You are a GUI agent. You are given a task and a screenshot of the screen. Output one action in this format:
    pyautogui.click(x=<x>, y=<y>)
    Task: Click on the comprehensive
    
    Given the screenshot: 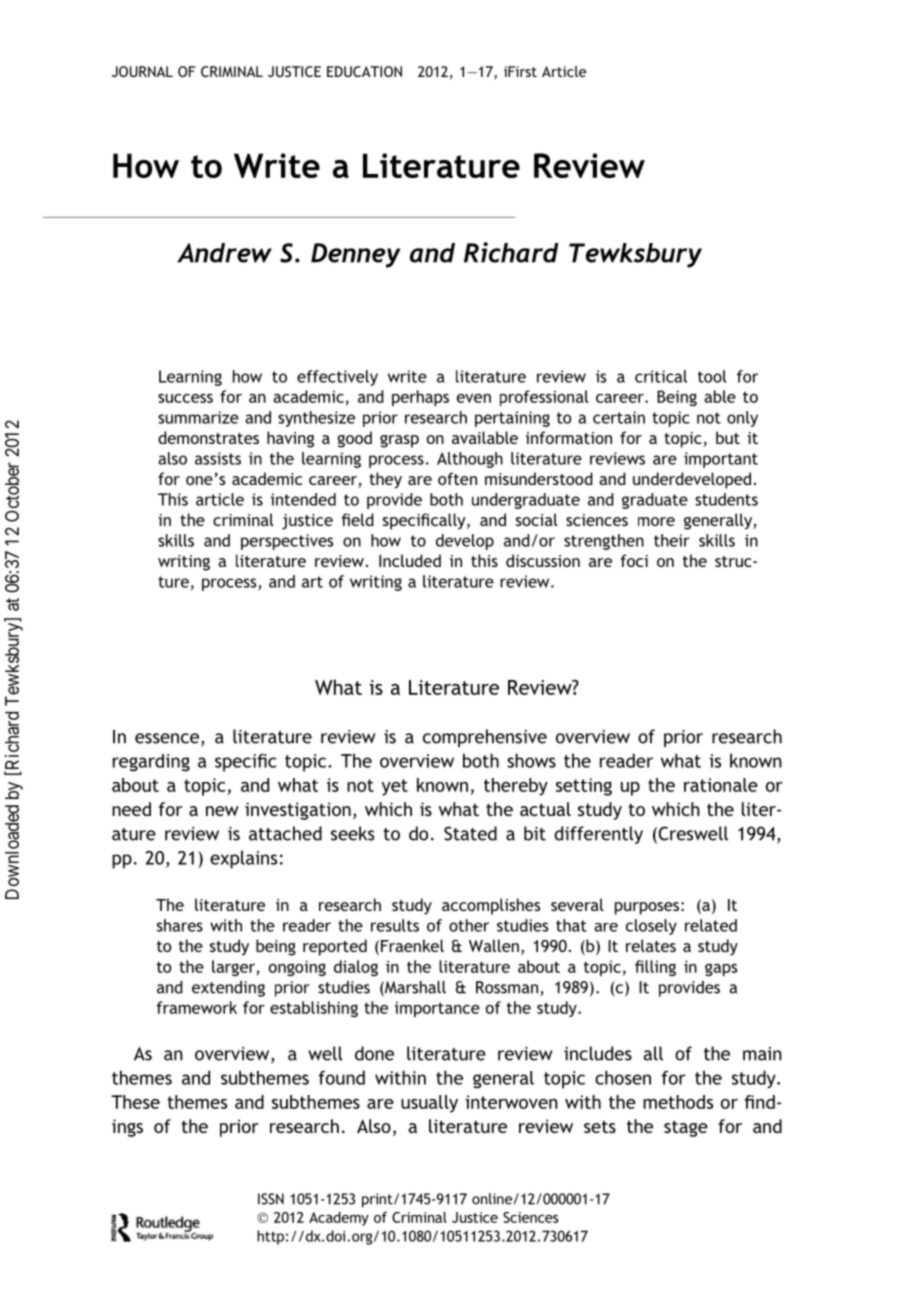 What is the action you would take?
    pyautogui.click(x=485, y=738)
